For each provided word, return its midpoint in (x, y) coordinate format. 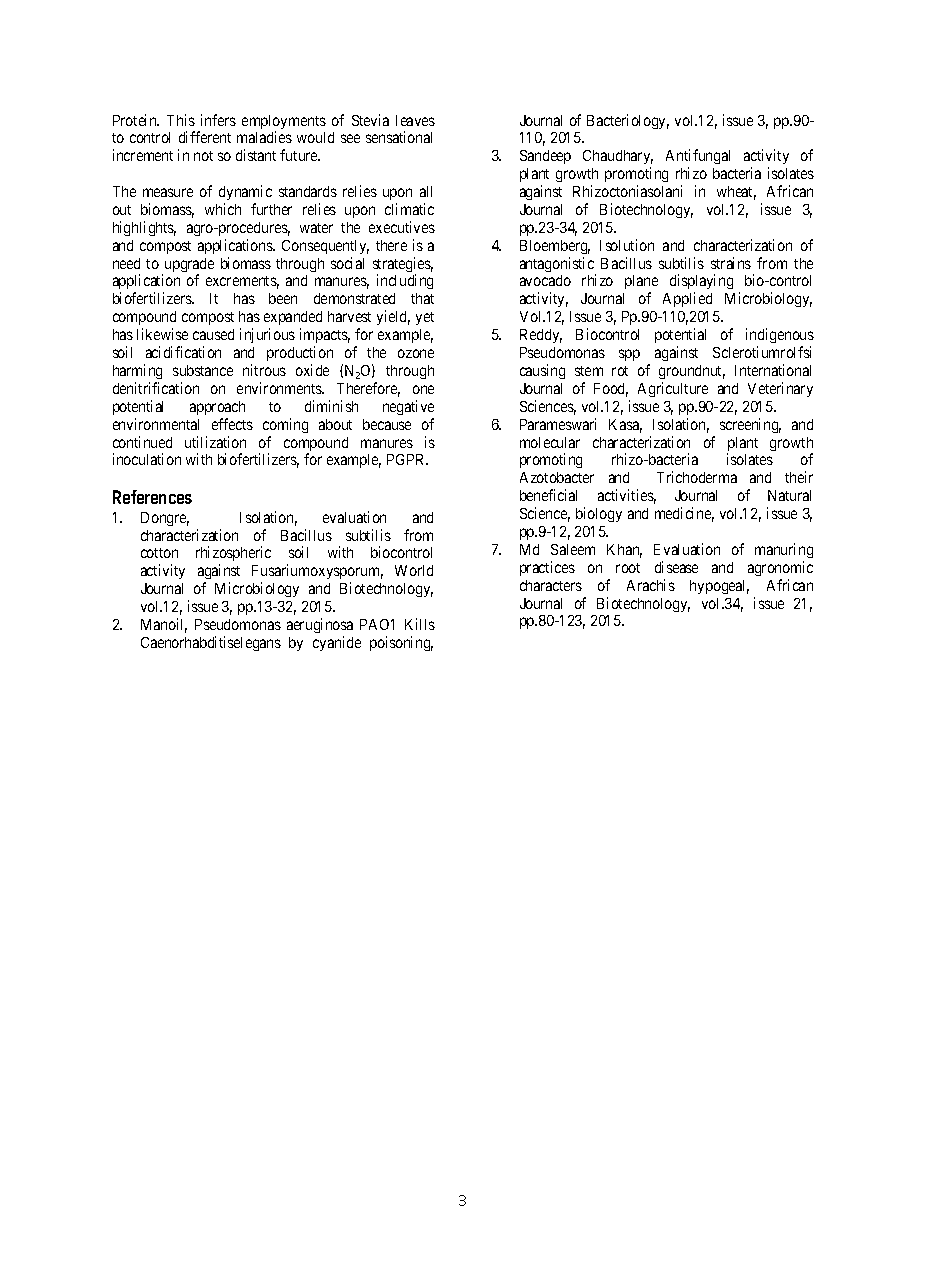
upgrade (188, 266)
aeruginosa (320, 625)
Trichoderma (697, 477)
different (205, 137)
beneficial (548, 495)
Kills (420, 624)
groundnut (692, 372)
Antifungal (698, 158)
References (152, 497)
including (405, 281)
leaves (415, 120)
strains (731, 263)
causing (542, 371)
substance (203, 370)
